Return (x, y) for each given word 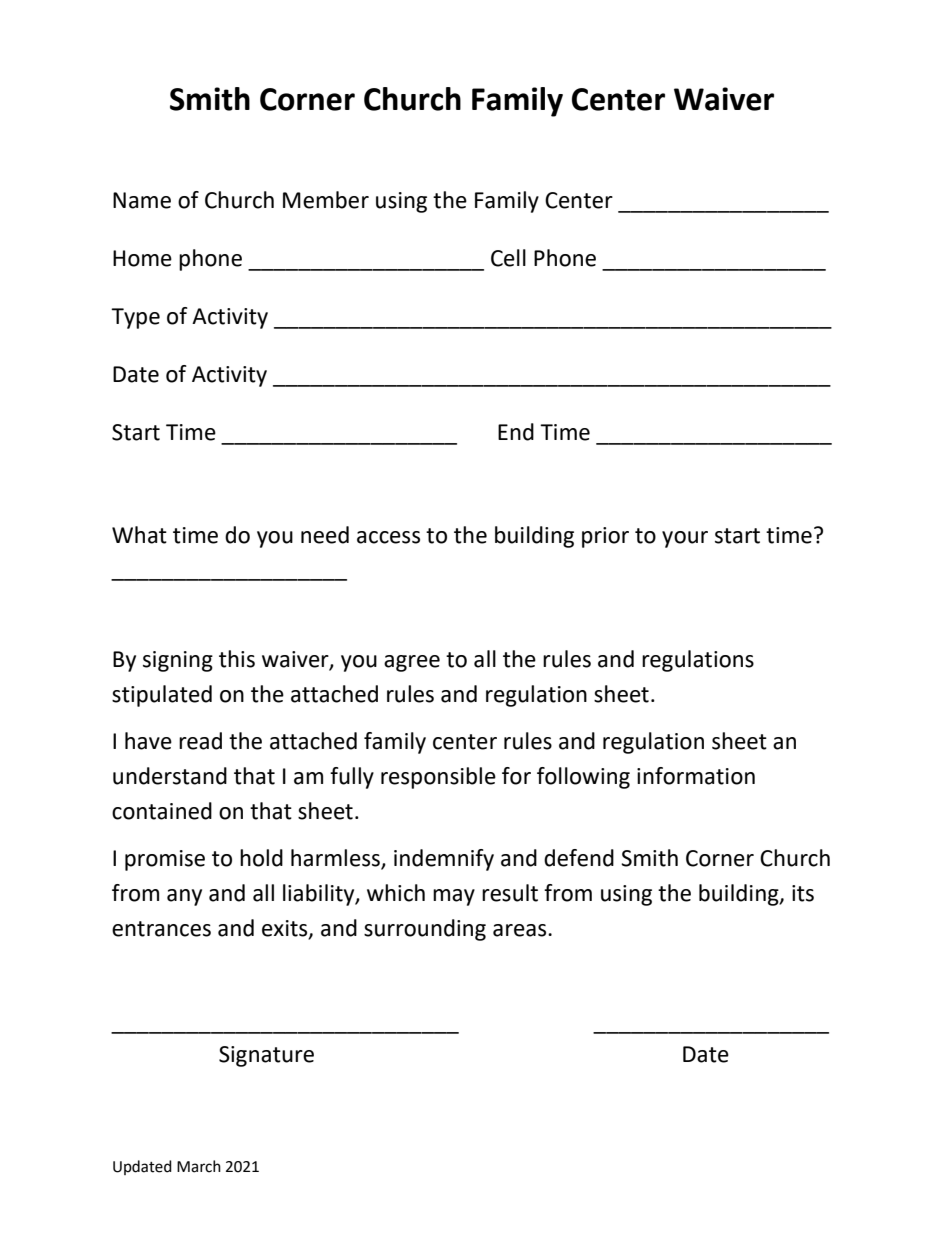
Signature (266, 1056)
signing (178, 661)
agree (412, 663)
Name (142, 200)
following (583, 778)
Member (326, 200)
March (199, 1166)
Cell (508, 258)
